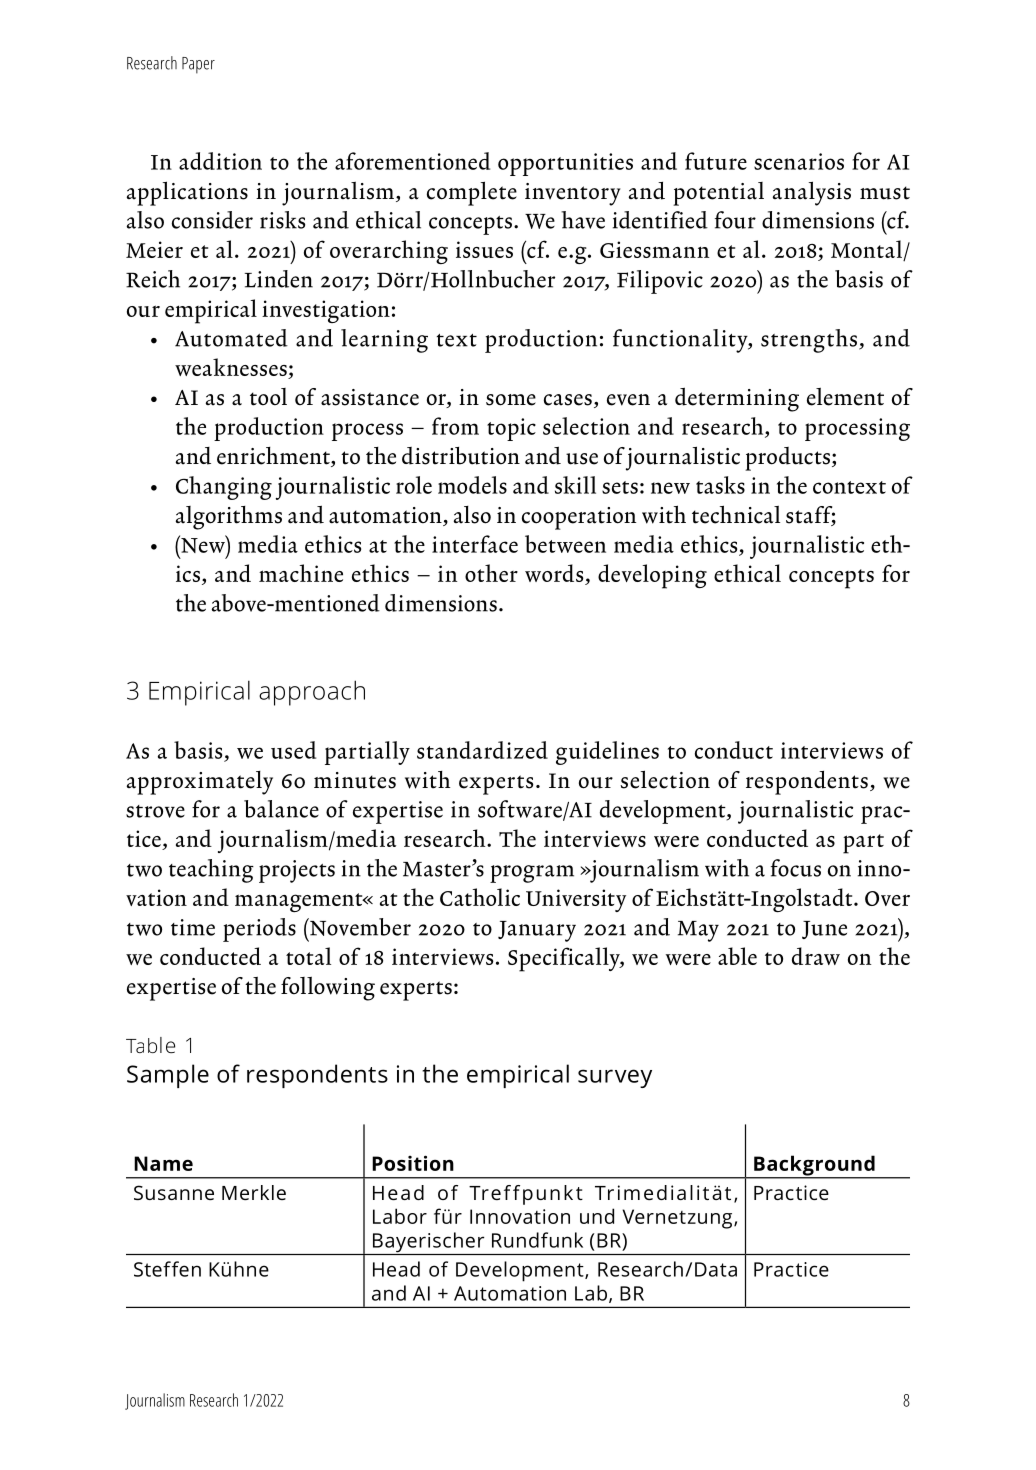 The height and width of the screenshot is (1470, 1036). Describe the element at coordinates (259, 930) in the screenshot. I see `periods` at that location.
